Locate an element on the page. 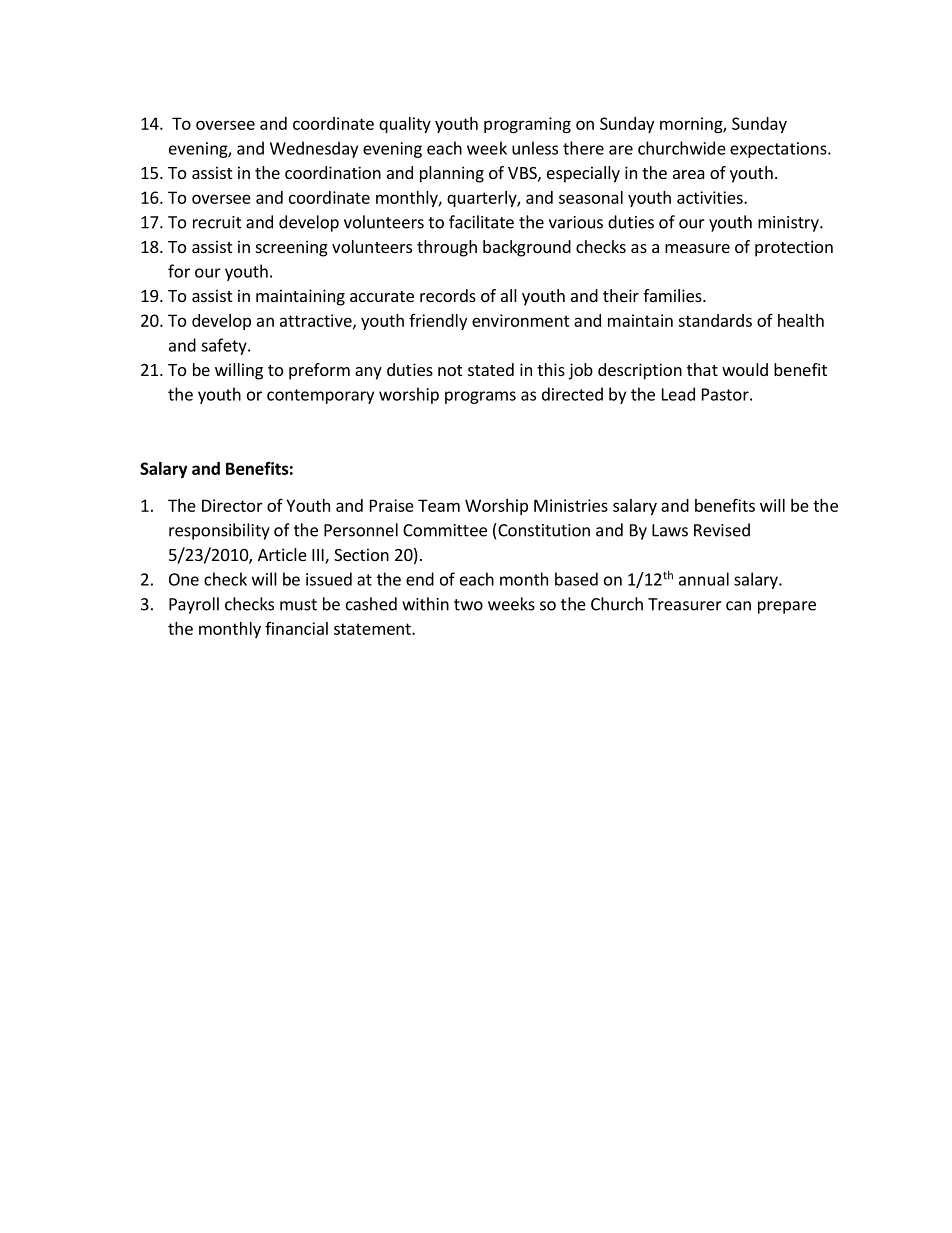 The width and height of the document is (952, 1233). two is located at coordinates (468, 605).
